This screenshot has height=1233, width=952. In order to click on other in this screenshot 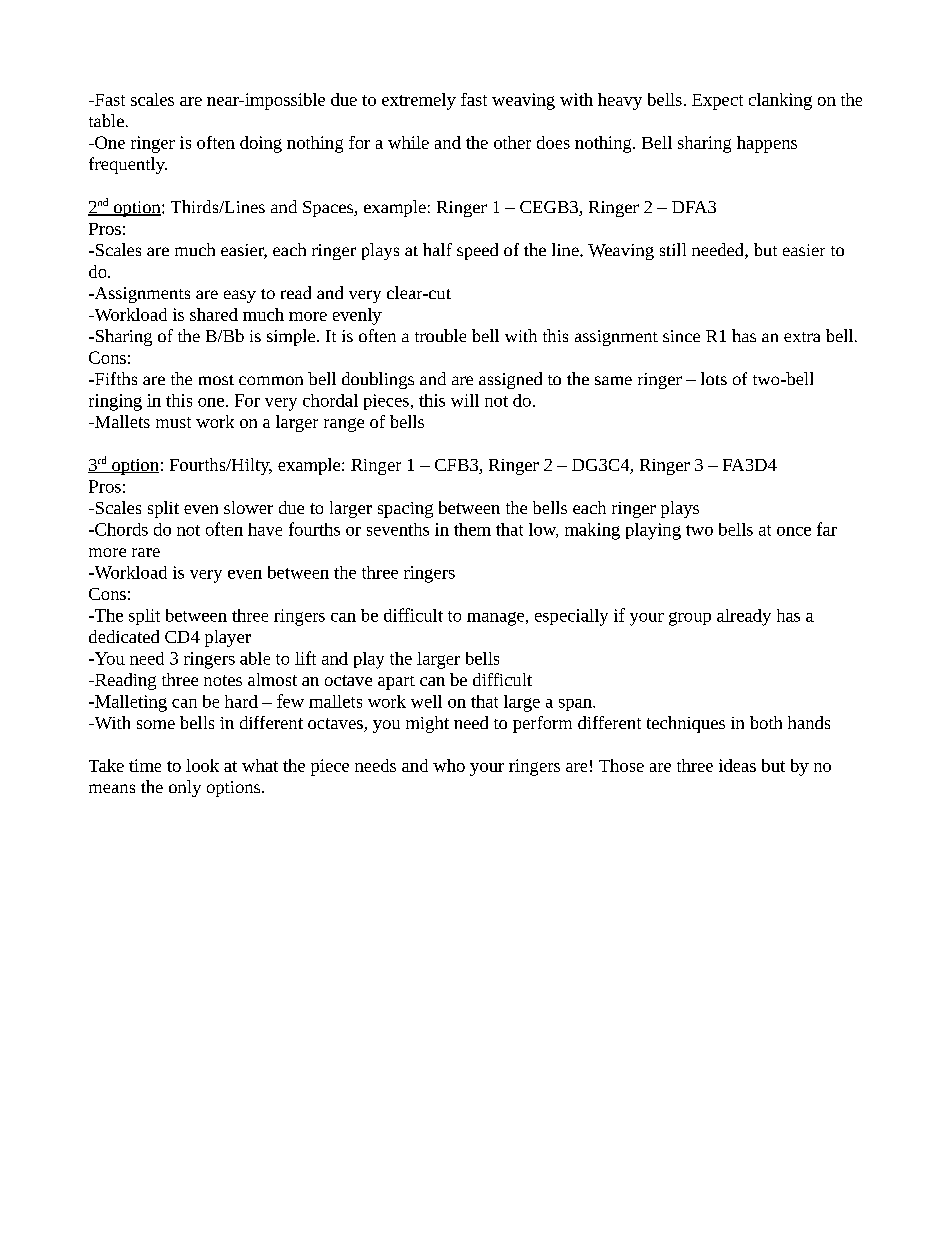, I will do `click(512, 142)`.
